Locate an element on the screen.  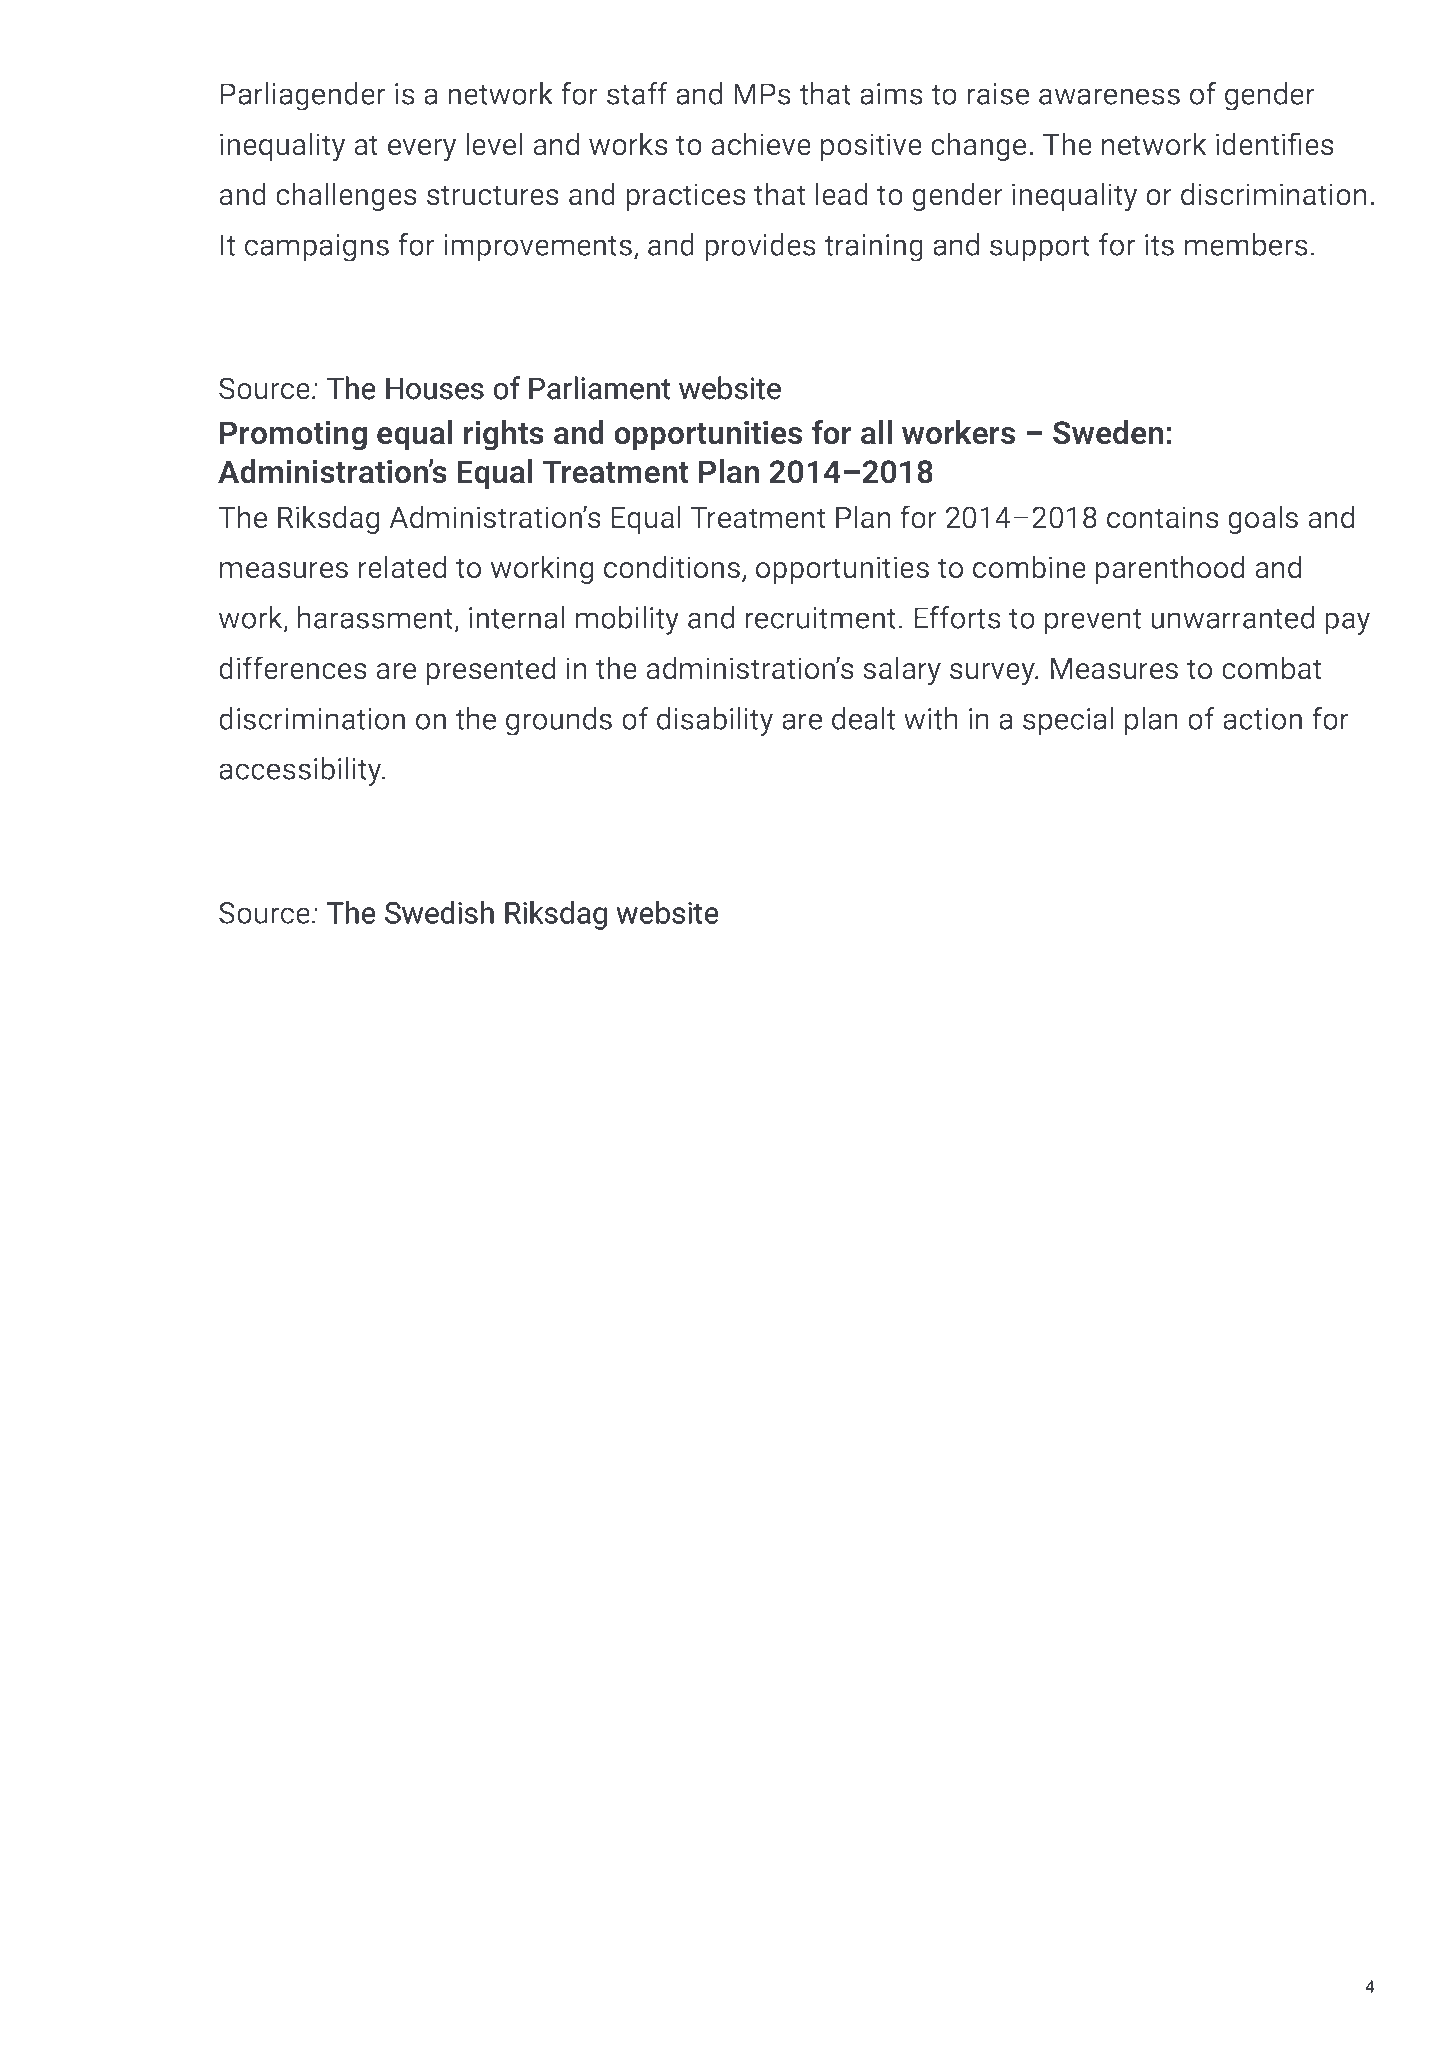
dealt is located at coordinates (863, 718).
